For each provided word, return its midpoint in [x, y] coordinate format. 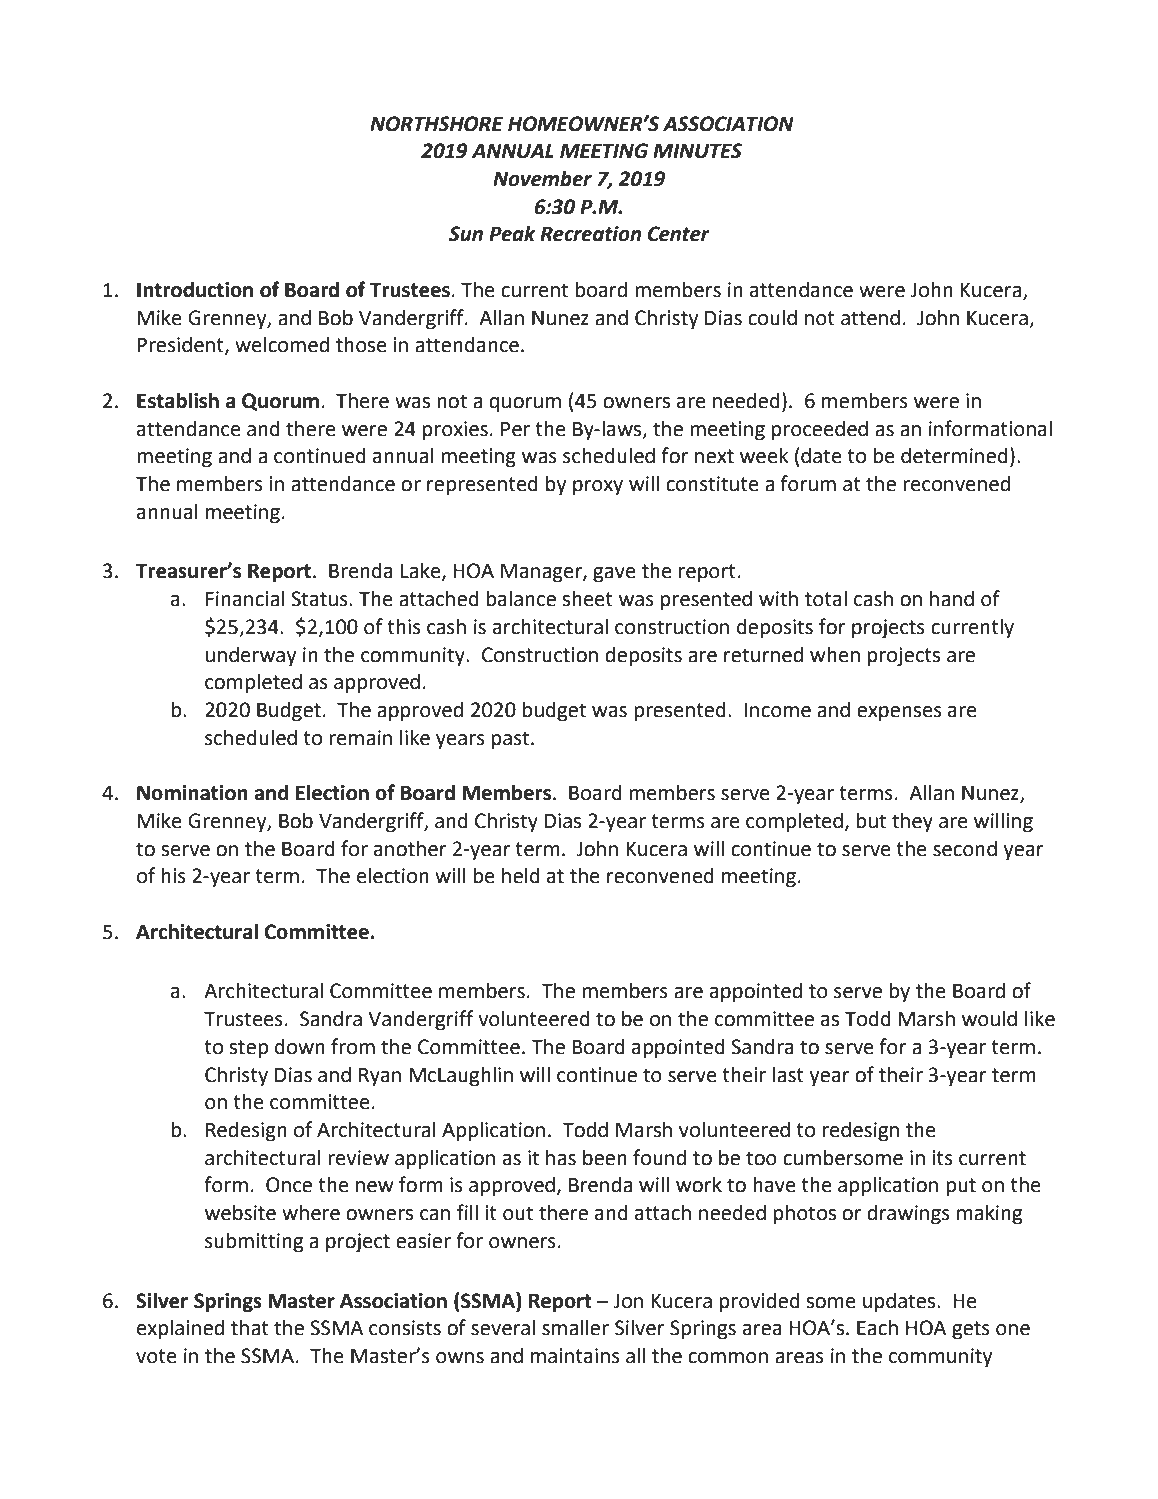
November [542, 178]
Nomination [192, 793]
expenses [899, 714]
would [989, 1018]
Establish [178, 400]
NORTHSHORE [436, 124]
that [250, 1327]
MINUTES [697, 151]
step [248, 1049]
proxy [598, 488]
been [605, 1157]
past [512, 740]
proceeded [820, 430]
